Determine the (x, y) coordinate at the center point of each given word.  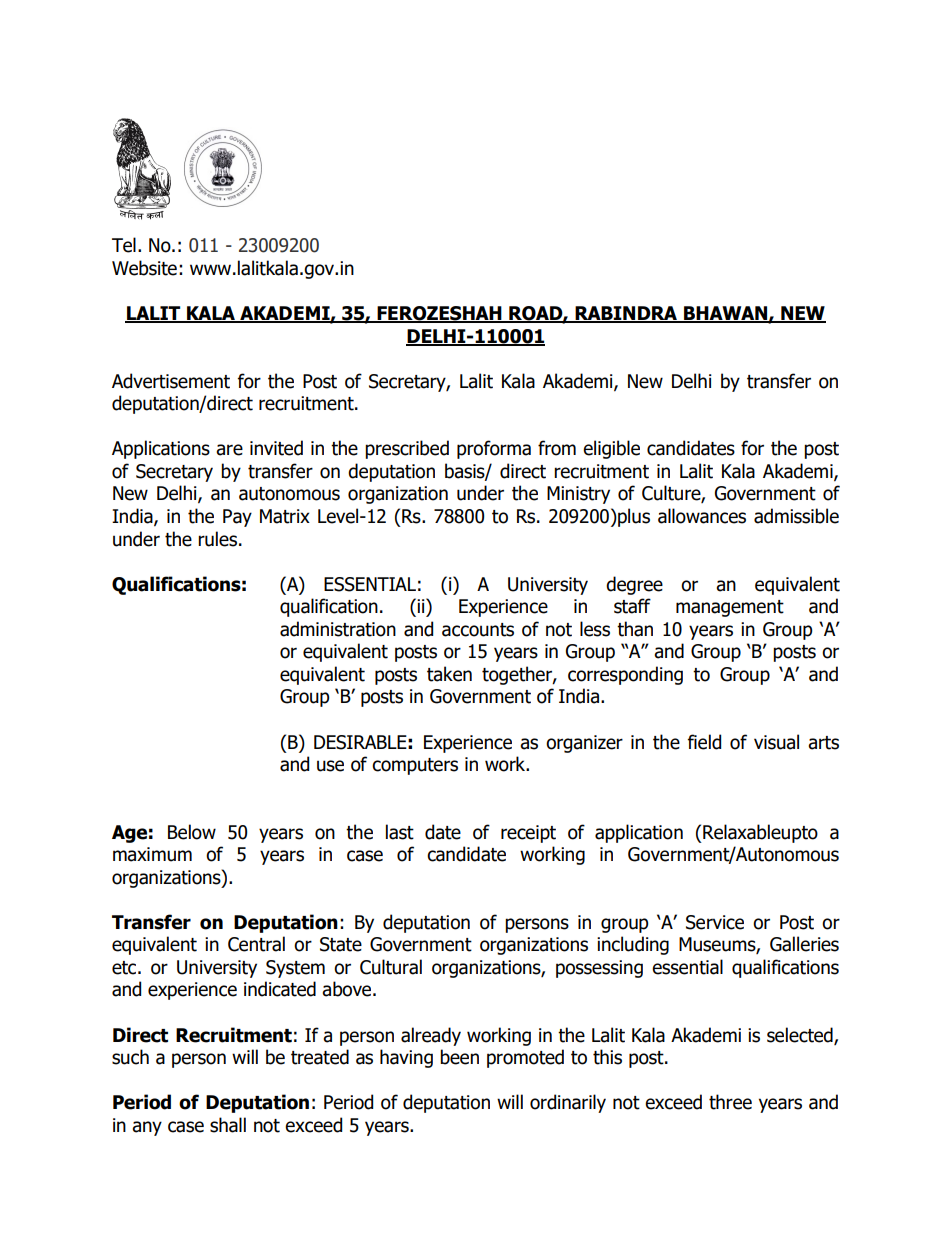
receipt (528, 834)
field (704, 742)
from (557, 448)
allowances (702, 516)
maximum (152, 854)
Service (715, 922)
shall (228, 1125)
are (229, 450)
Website (144, 268)
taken (449, 674)
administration (338, 629)
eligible (611, 449)
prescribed (407, 449)
